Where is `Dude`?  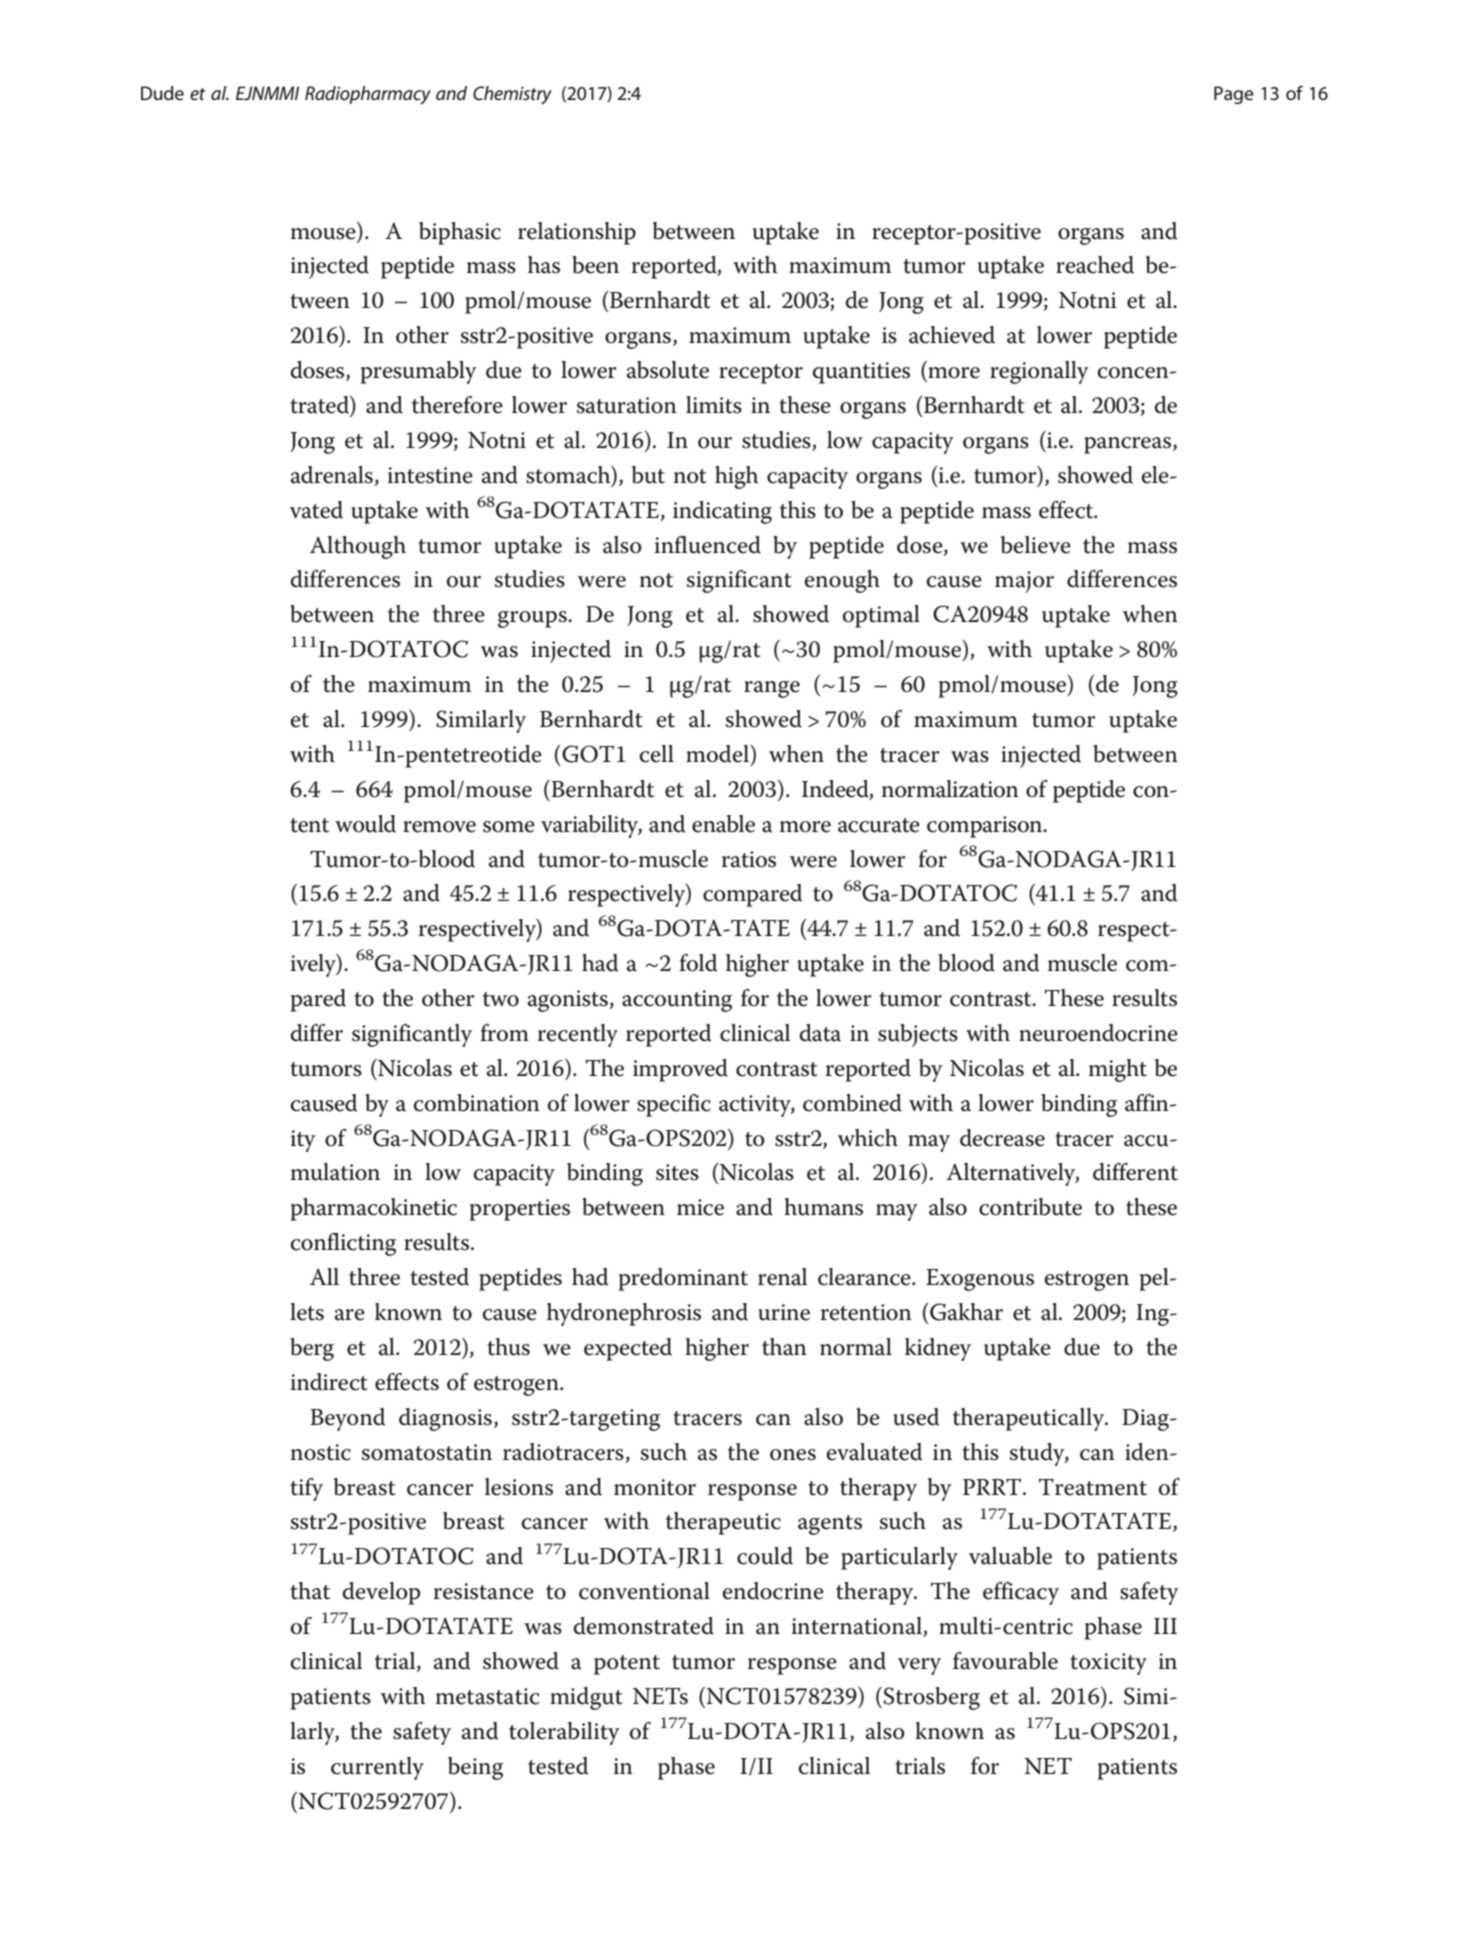
Dude is located at coordinates (162, 93).
